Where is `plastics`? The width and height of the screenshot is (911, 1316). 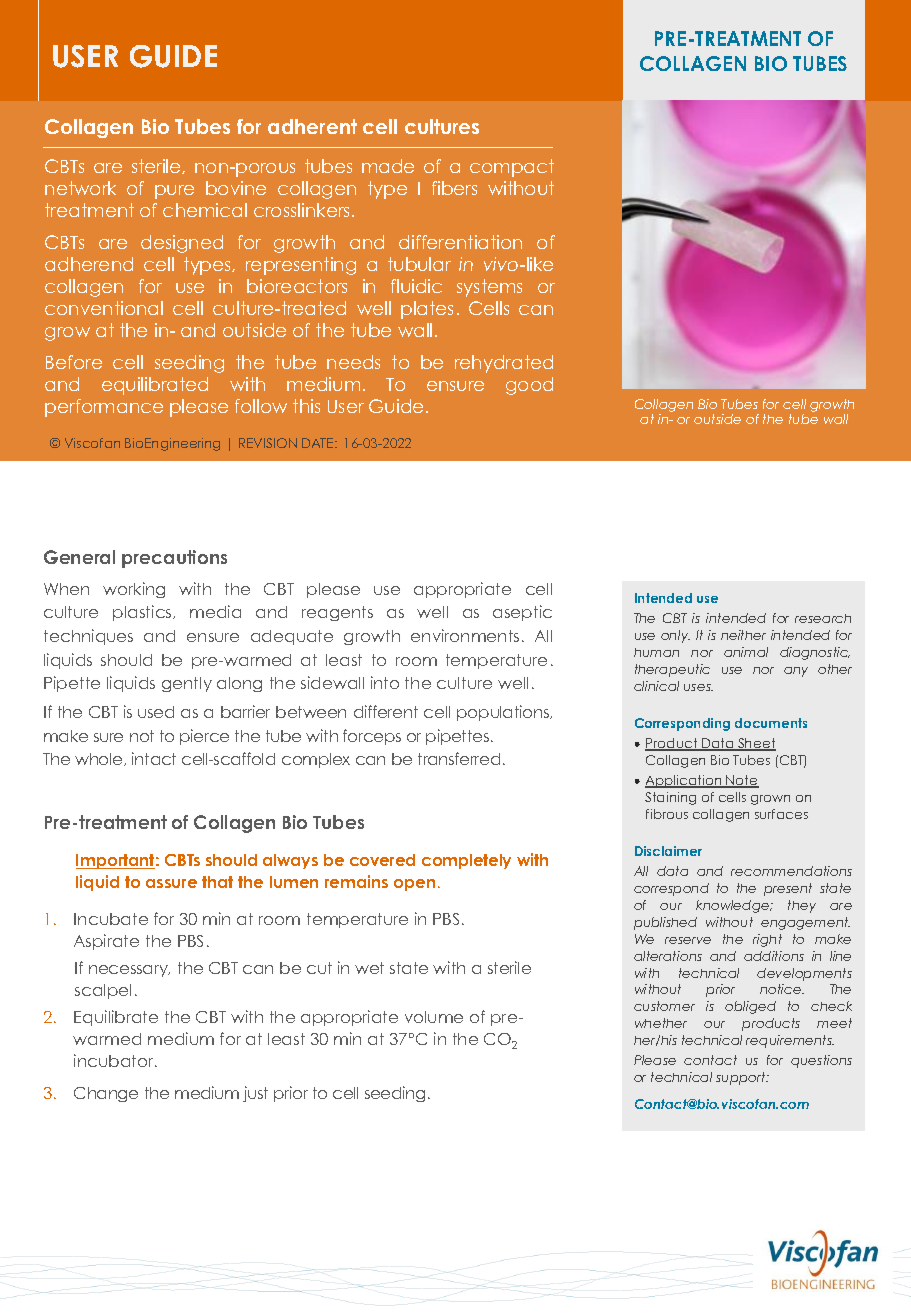 plastics is located at coordinates (143, 613).
